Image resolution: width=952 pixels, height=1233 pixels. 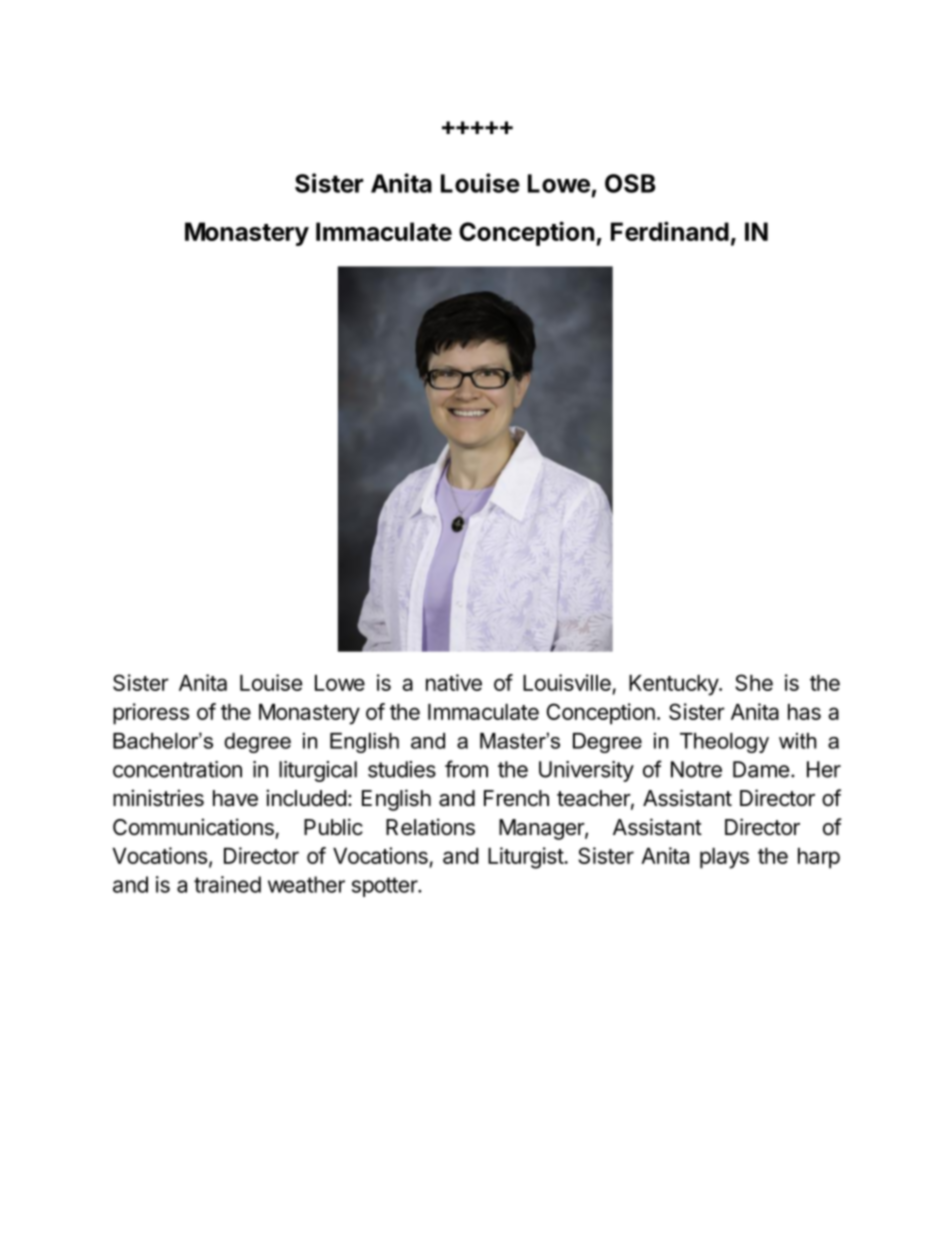 I want to click on Dame, so click(x=761, y=769).
